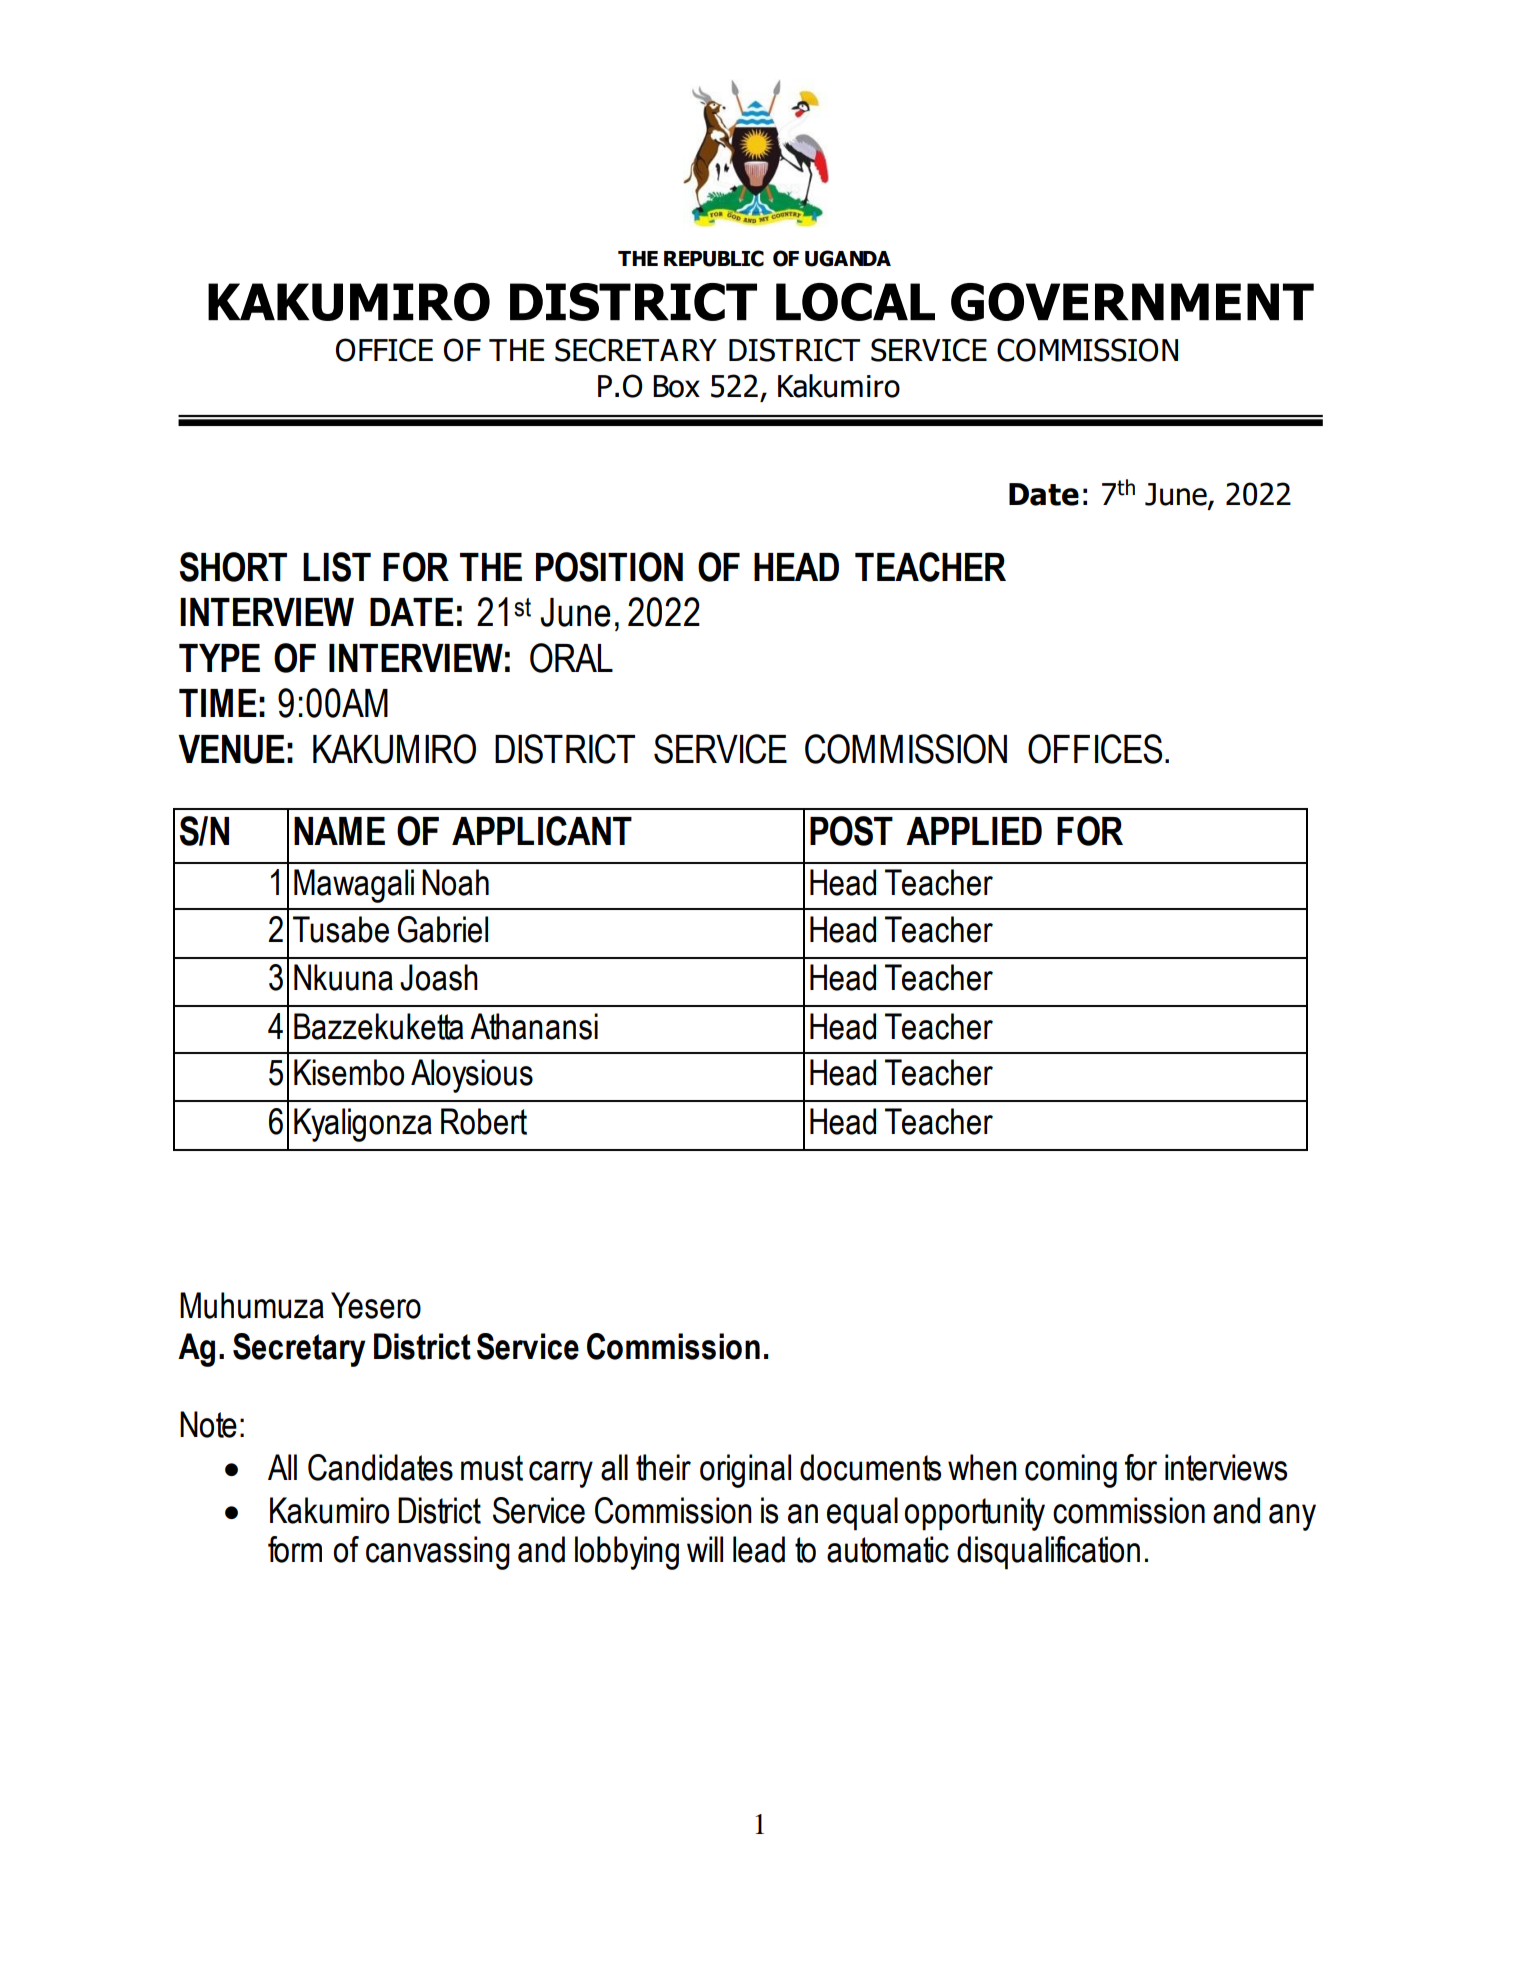  I want to click on GOVERNMENT, so click(1132, 302).
